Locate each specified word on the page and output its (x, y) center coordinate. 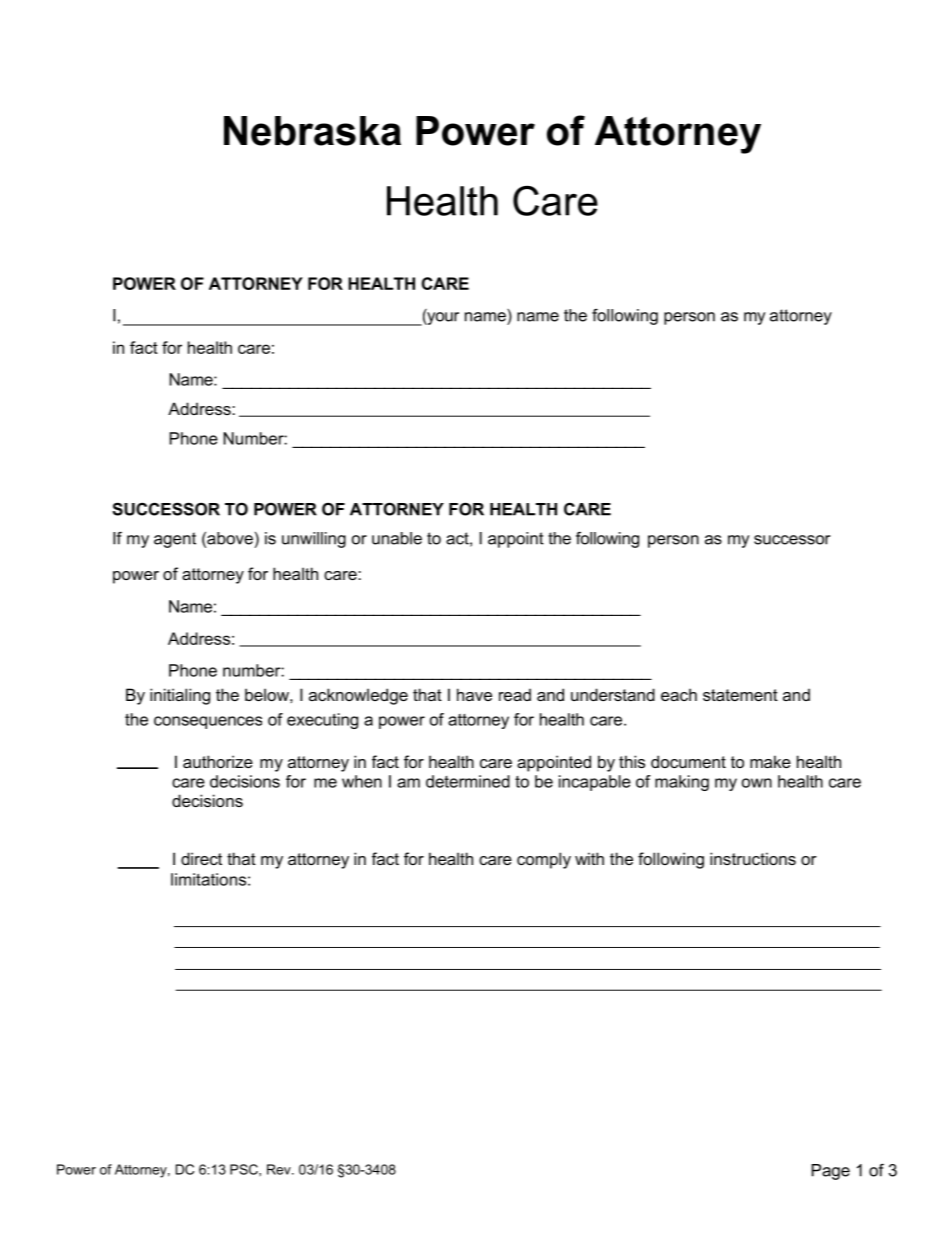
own (757, 783)
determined (468, 781)
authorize (218, 761)
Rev (280, 1169)
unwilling (314, 540)
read (515, 694)
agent (175, 540)
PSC (245, 1169)
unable (397, 538)
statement (740, 695)
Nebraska (312, 131)
